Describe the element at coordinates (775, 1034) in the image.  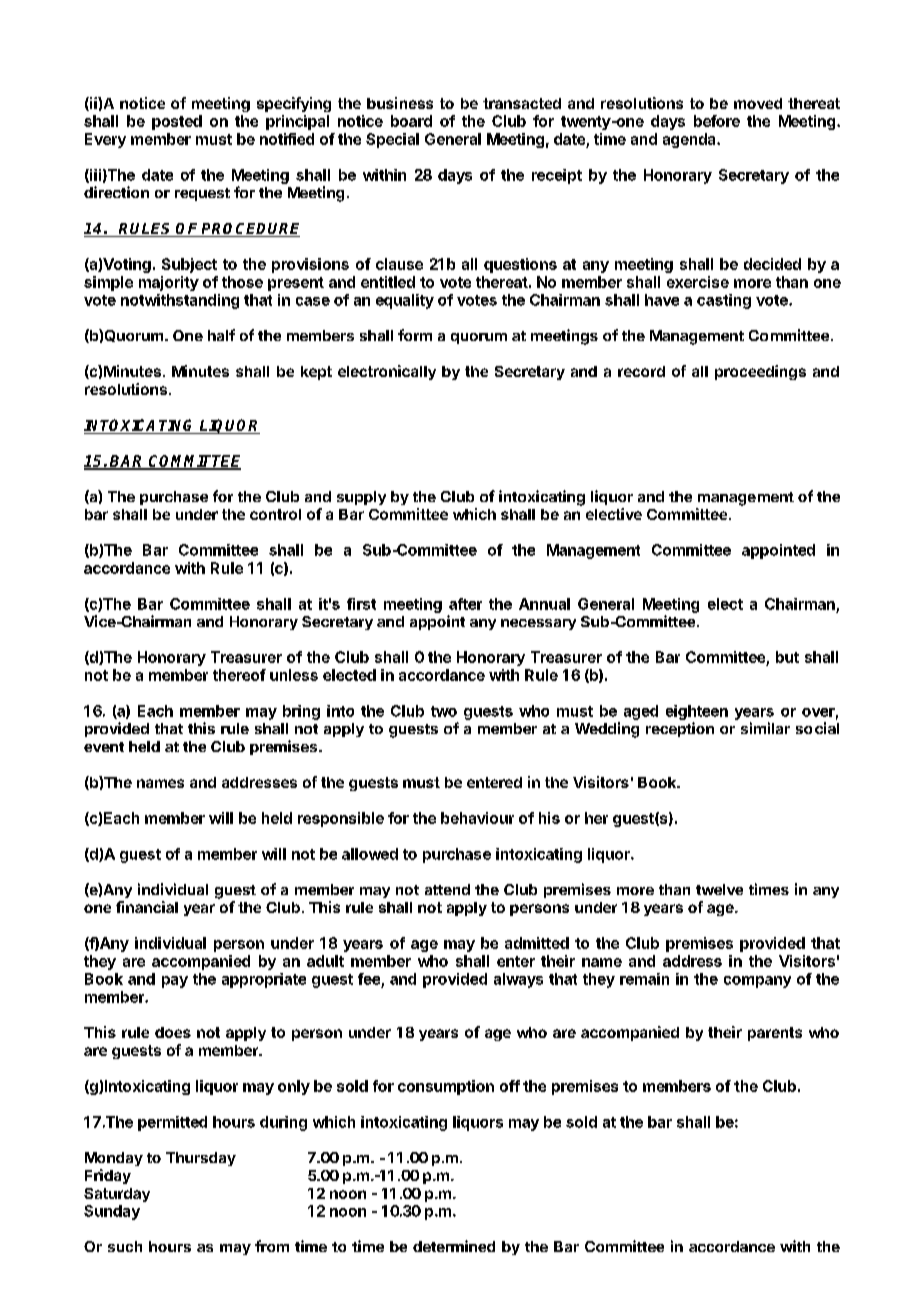
I see `parents` at that location.
